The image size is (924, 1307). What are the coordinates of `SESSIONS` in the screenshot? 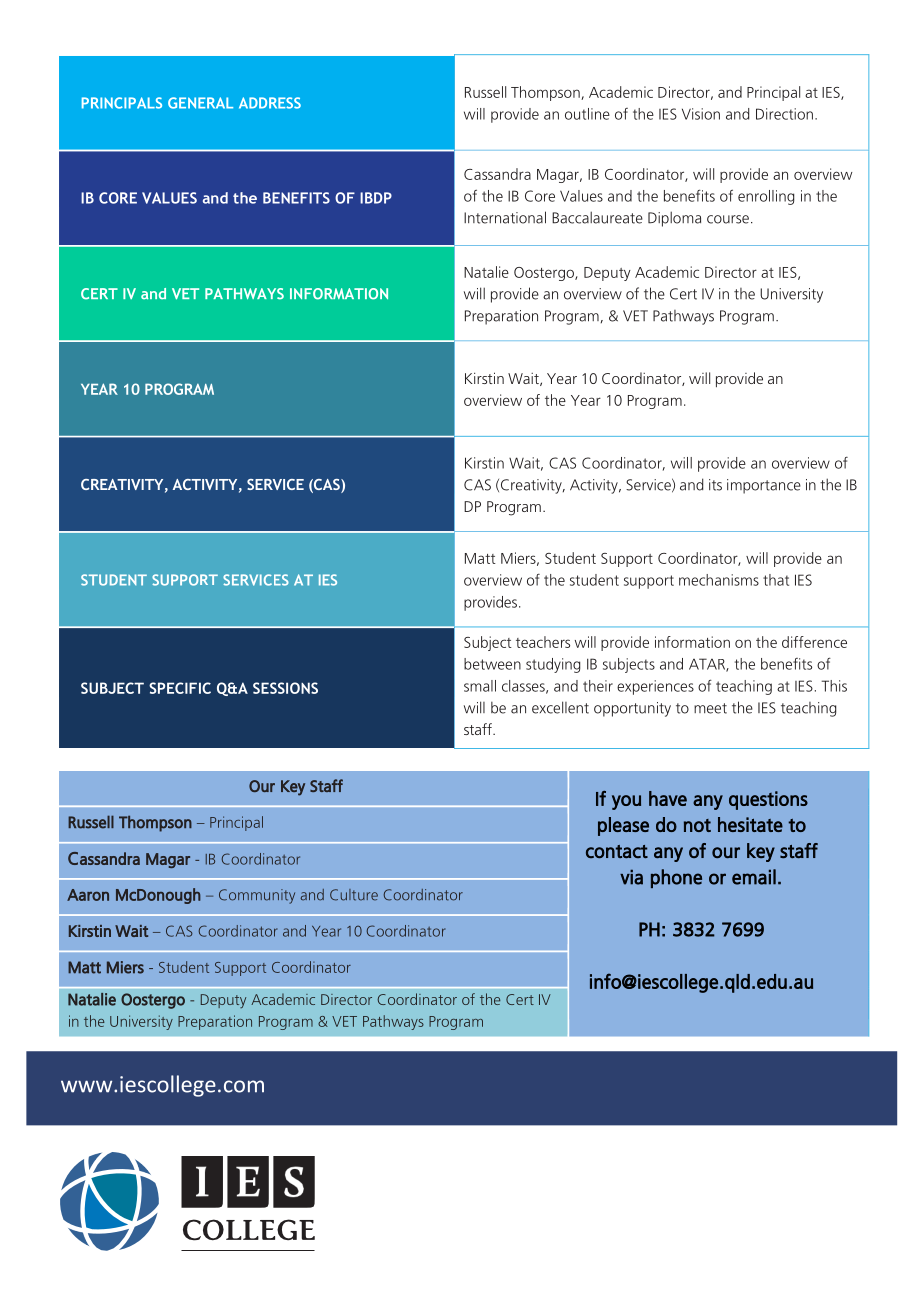 It's located at (285, 688).
